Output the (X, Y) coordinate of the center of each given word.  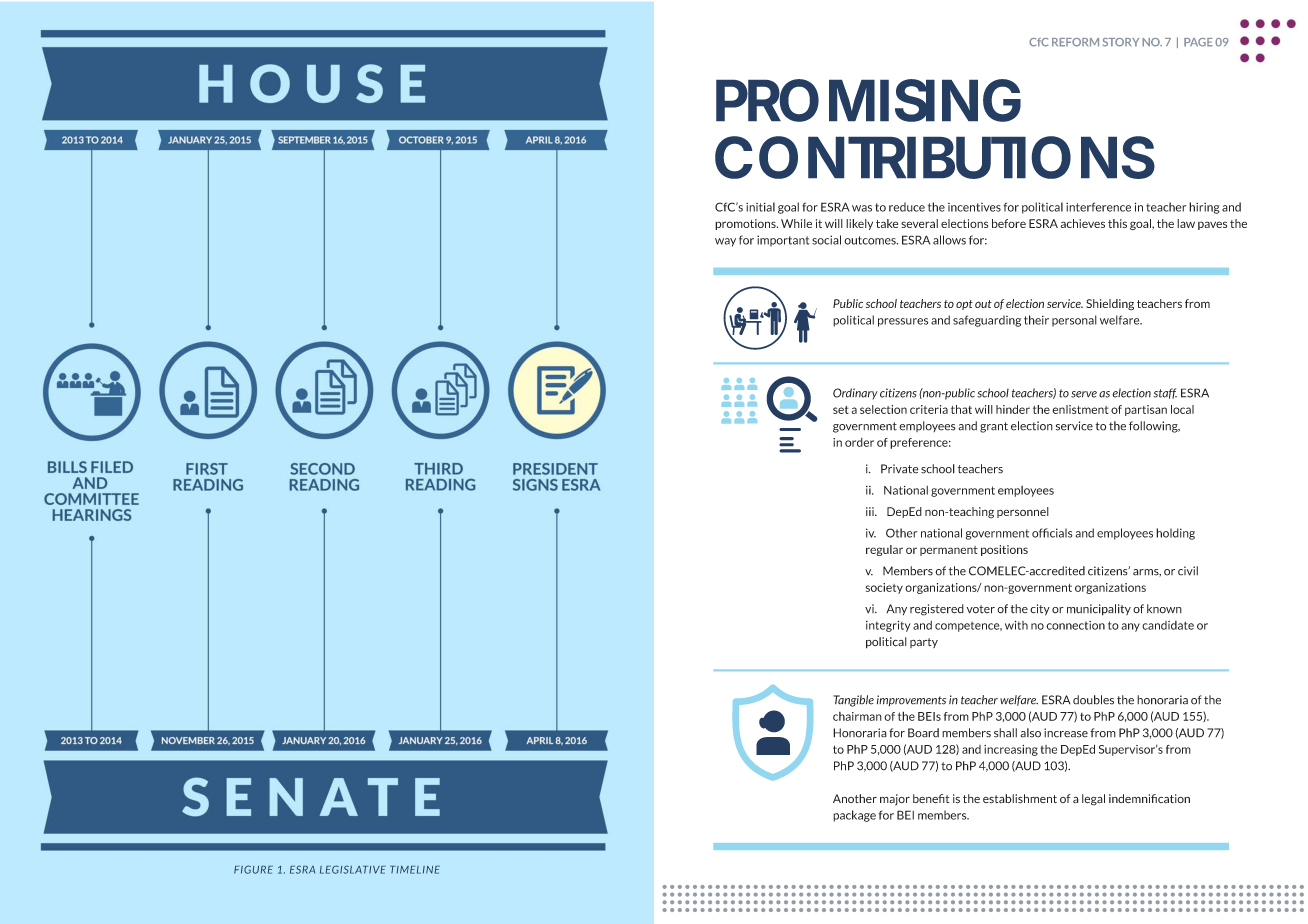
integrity (888, 626)
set (841, 410)
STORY (1121, 42)
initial (760, 207)
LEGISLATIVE (353, 869)
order (859, 442)
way (725, 242)
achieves (1082, 223)
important (783, 241)
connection (1075, 625)
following (1154, 427)
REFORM (1075, 42)
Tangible (853, 701)
